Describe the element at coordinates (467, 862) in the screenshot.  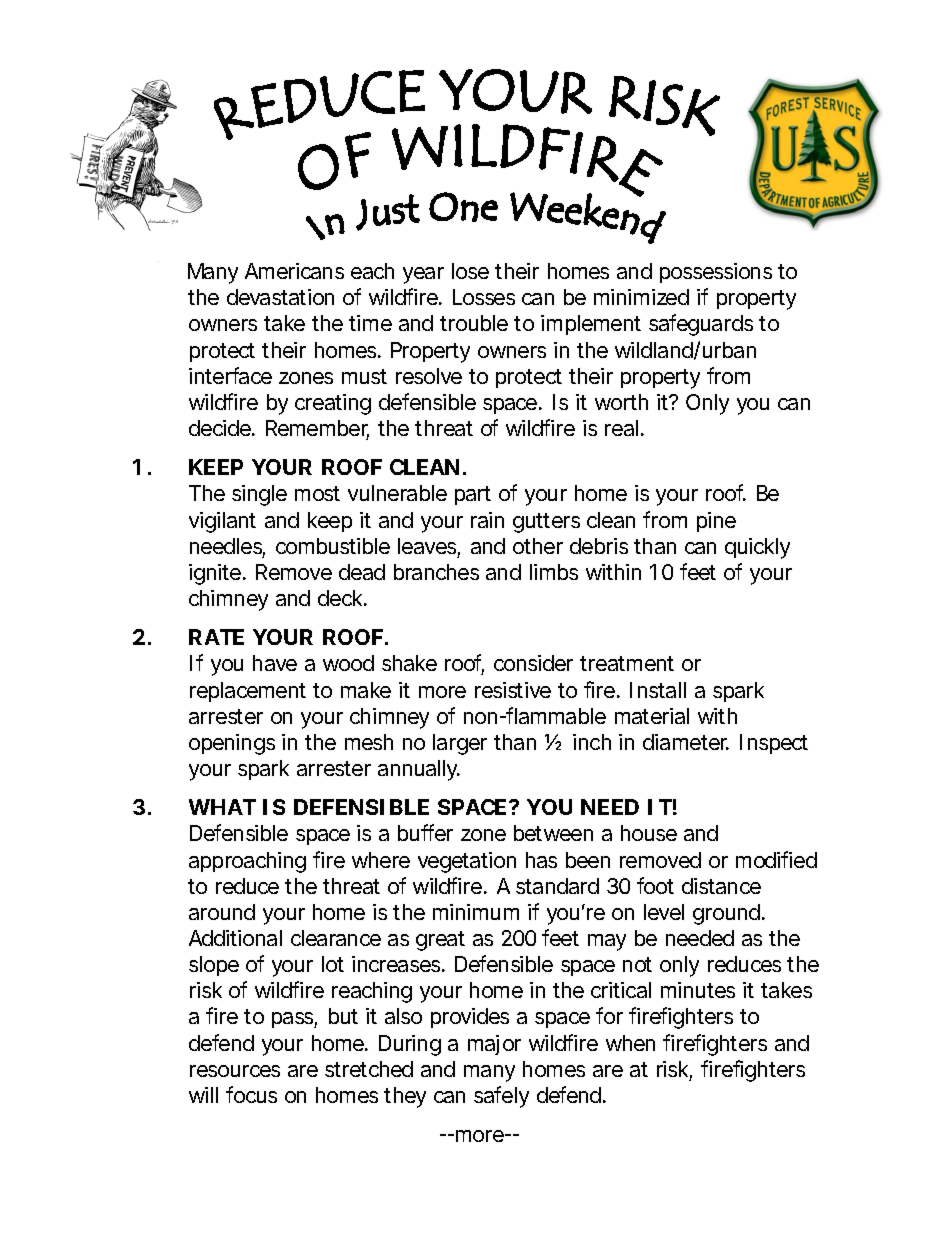
I see `vegetation` at that location.
